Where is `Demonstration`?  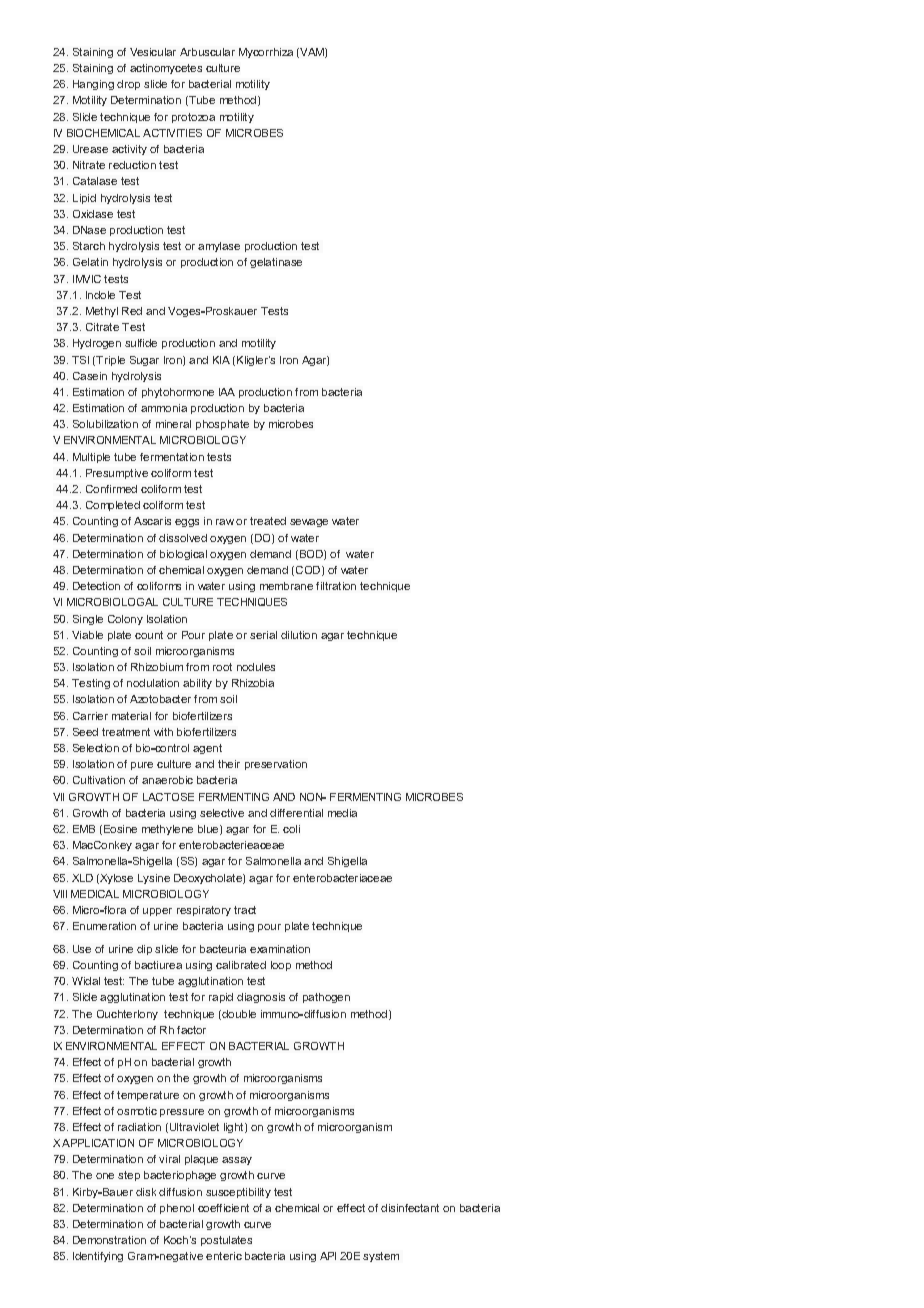
Demonstration is located at coordinates (109, 1240).
